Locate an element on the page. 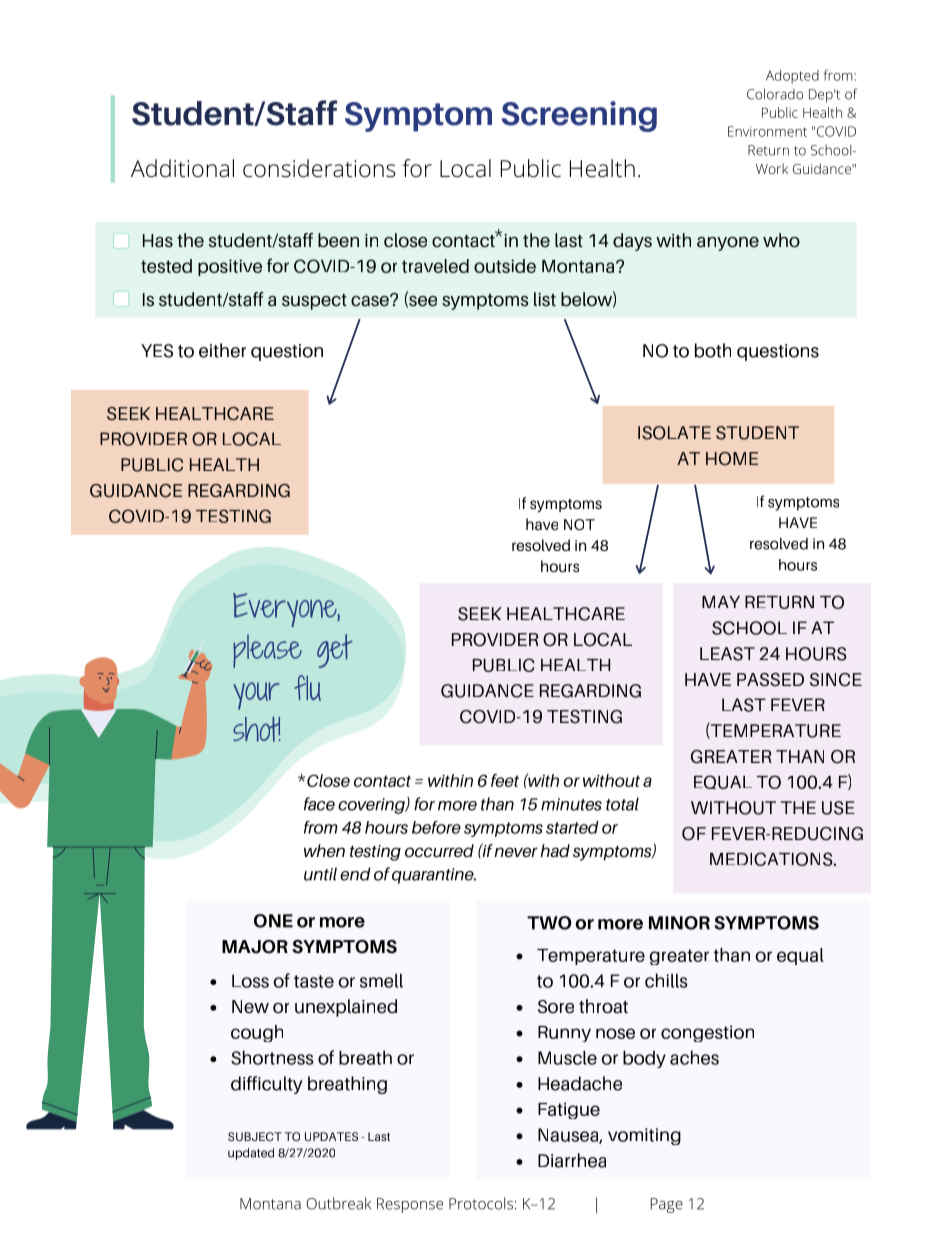 This image has width=952, height=1233. Protocols is located at coordinates (481, 1203).
